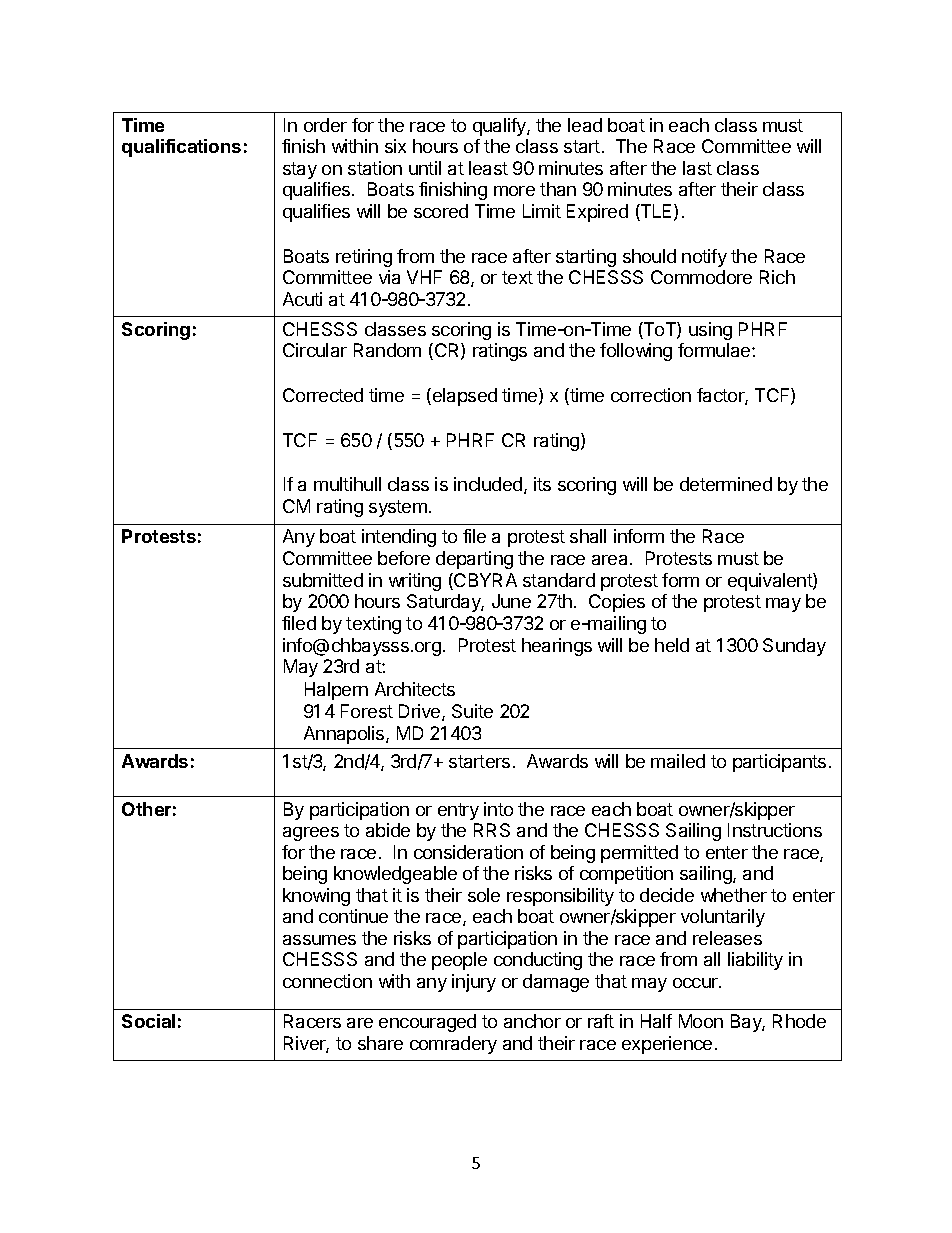 The image size is (952, 1233). What do you see at coordinates (472, 711) in the image?
I see `Suite` at bounding box center [472, 711].
